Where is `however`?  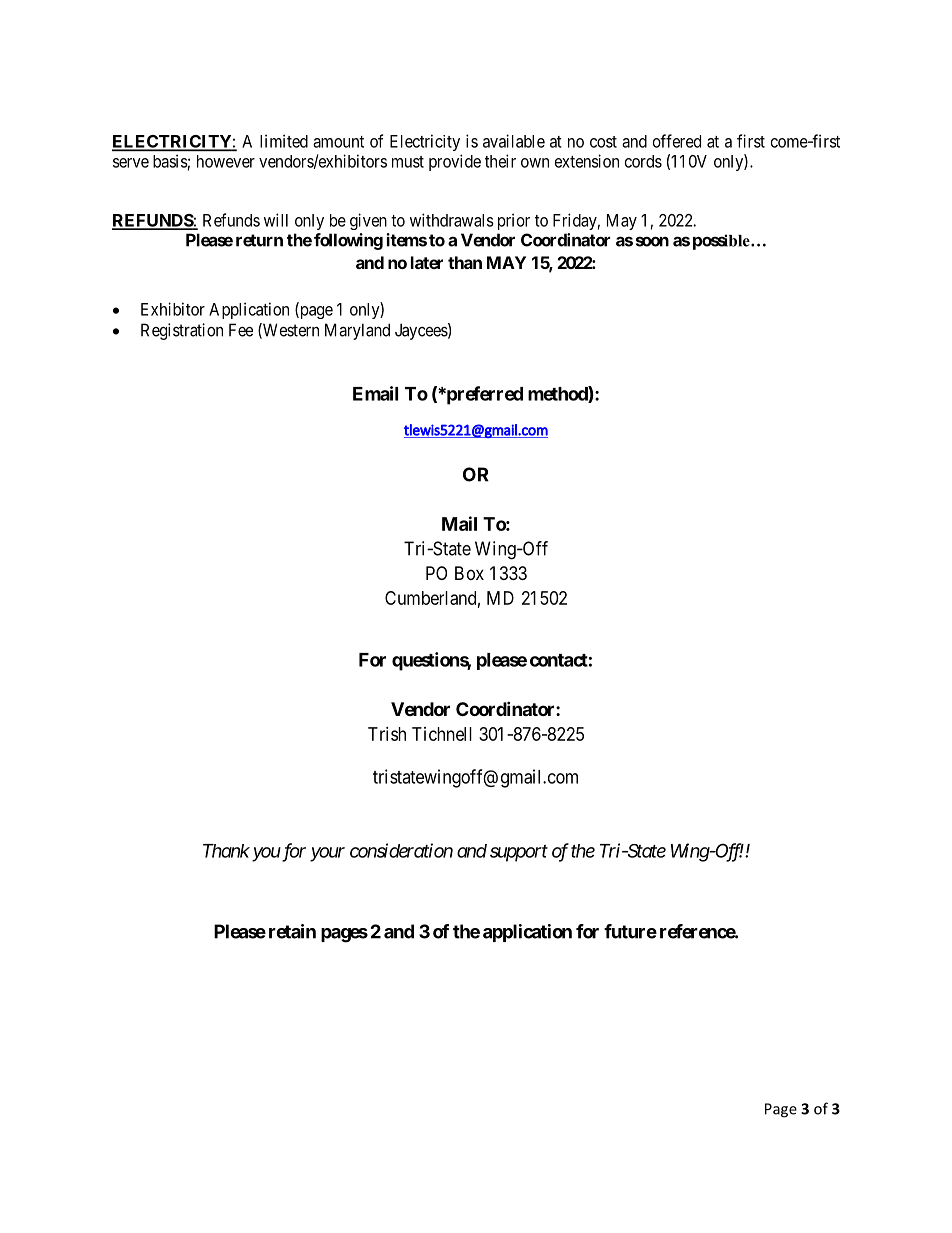 however is located at coordinates (226, 161).
